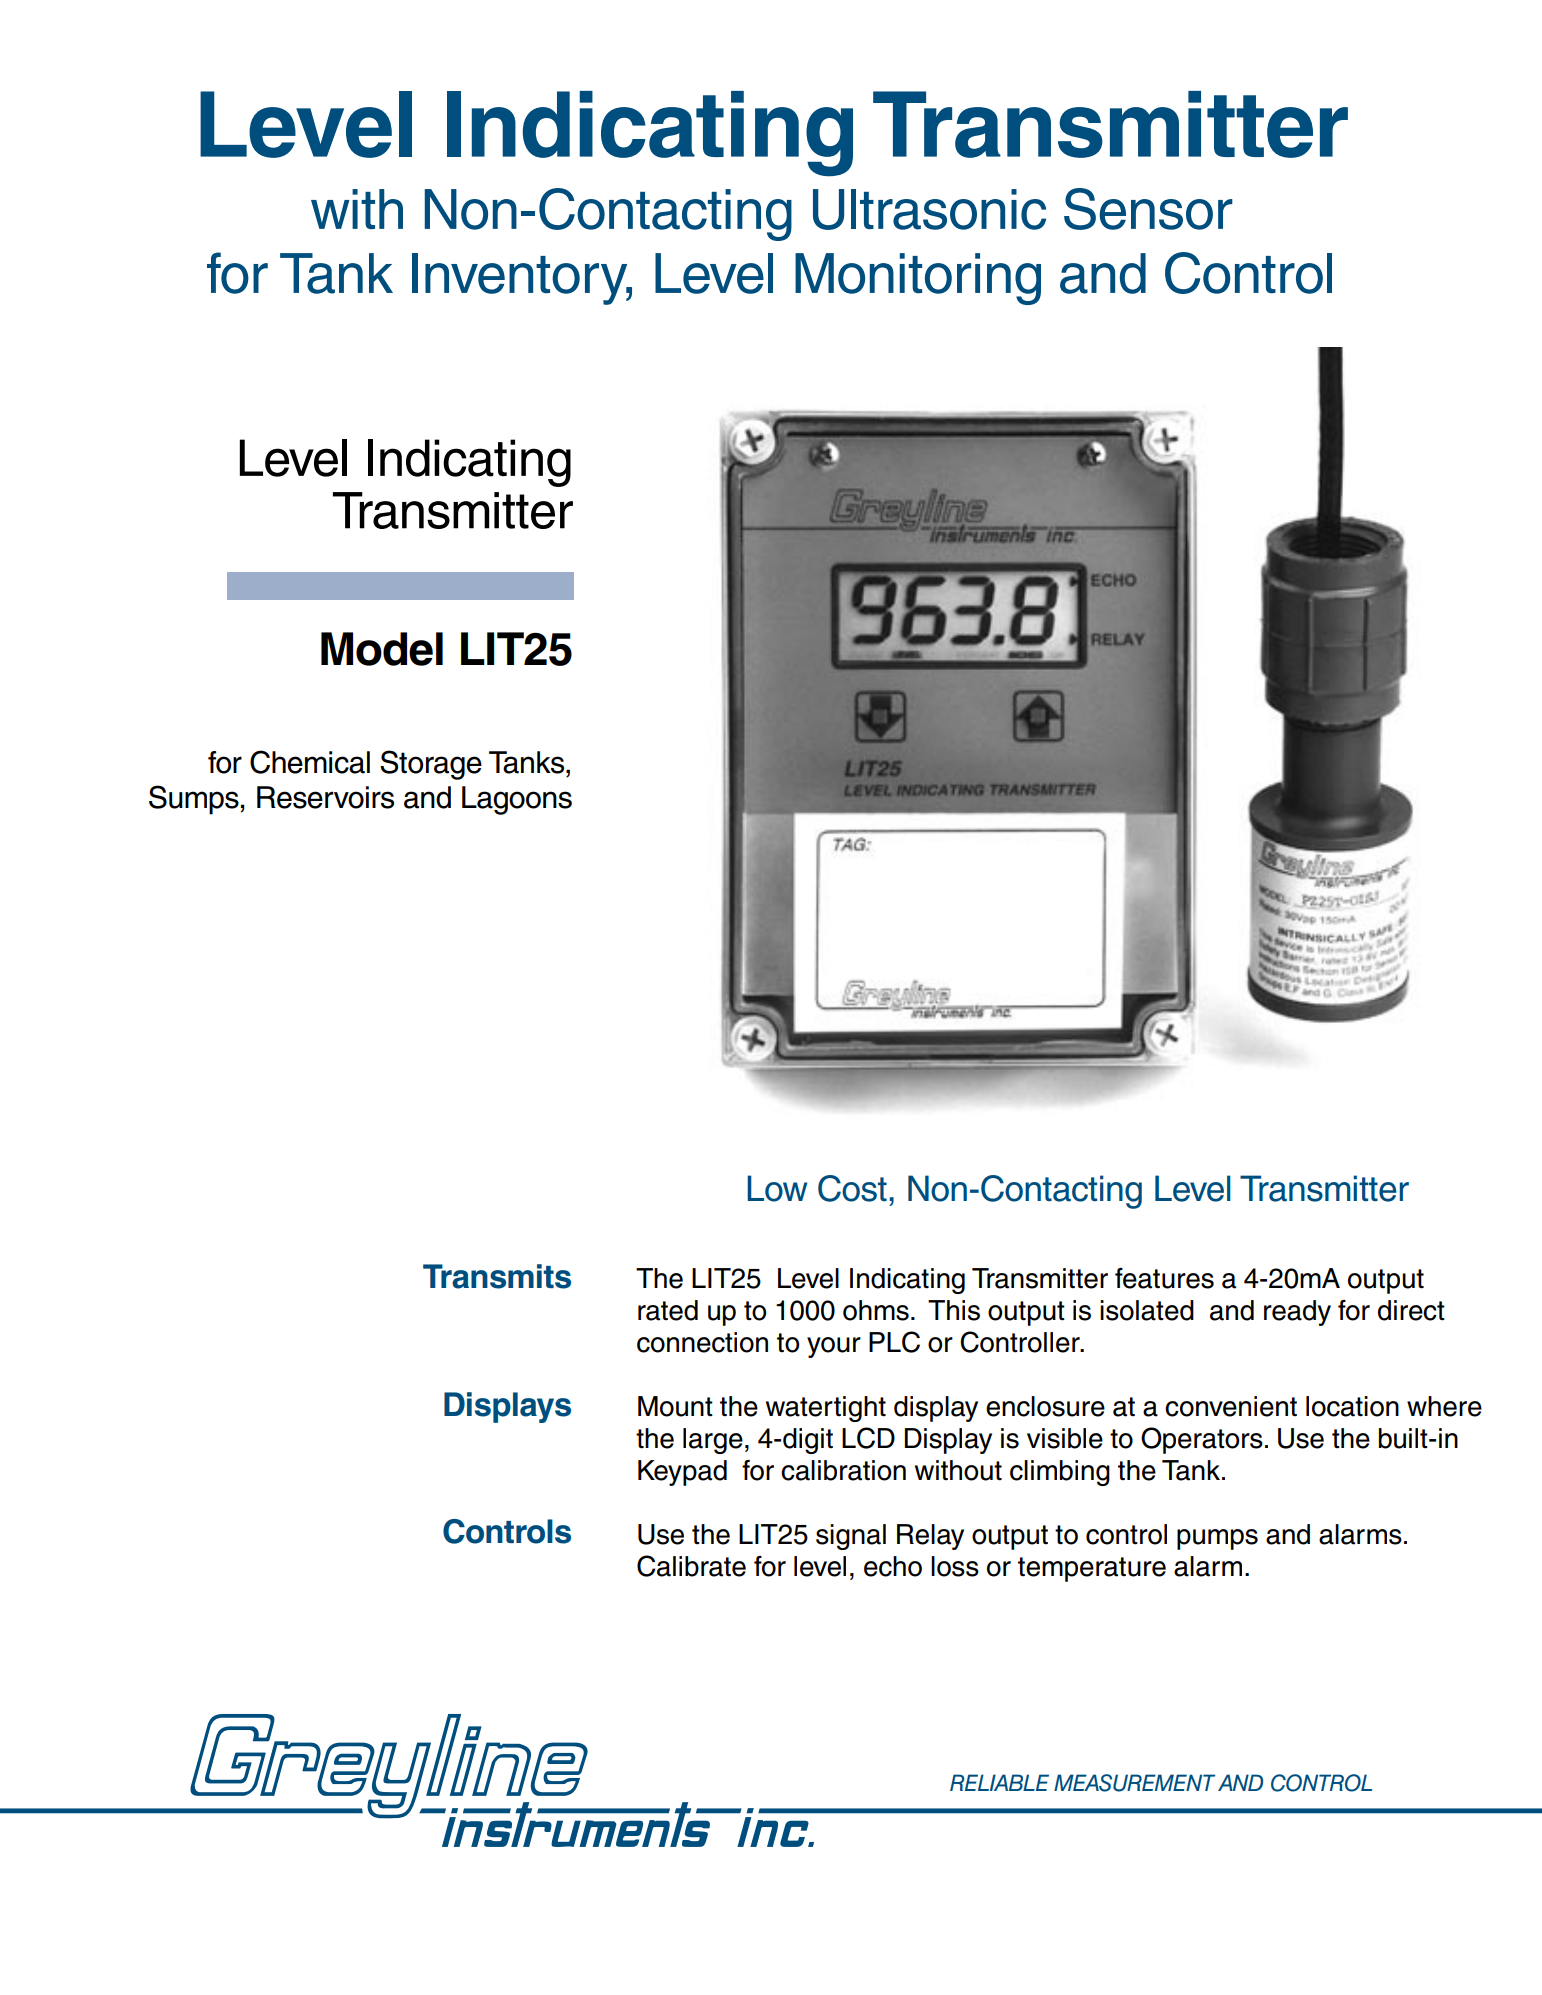 The width and height of the screenshot is (1542, 1995). Describe the element at coordinates (1164, 1278) in the screenshot. I see `features` at that location.
